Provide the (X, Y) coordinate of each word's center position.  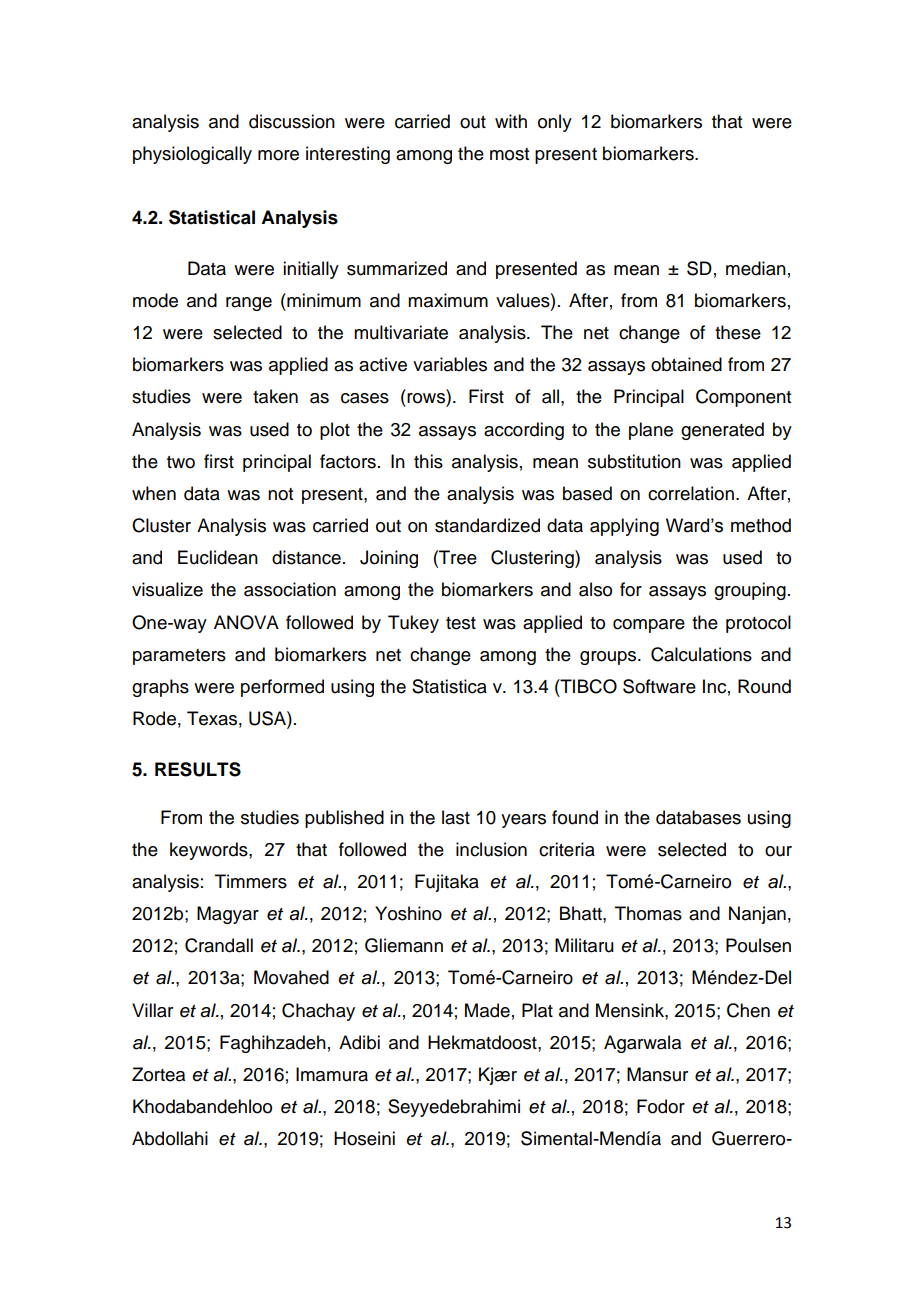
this (428, 461)
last (456, 817)
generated (722, 431)
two (181, 462)
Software (659, 686)
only (555, 123)
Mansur (657, 1074)
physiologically (192, 155)
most (509, 154)
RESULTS (198, 769)
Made (487, 1010)
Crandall (219, 945)
